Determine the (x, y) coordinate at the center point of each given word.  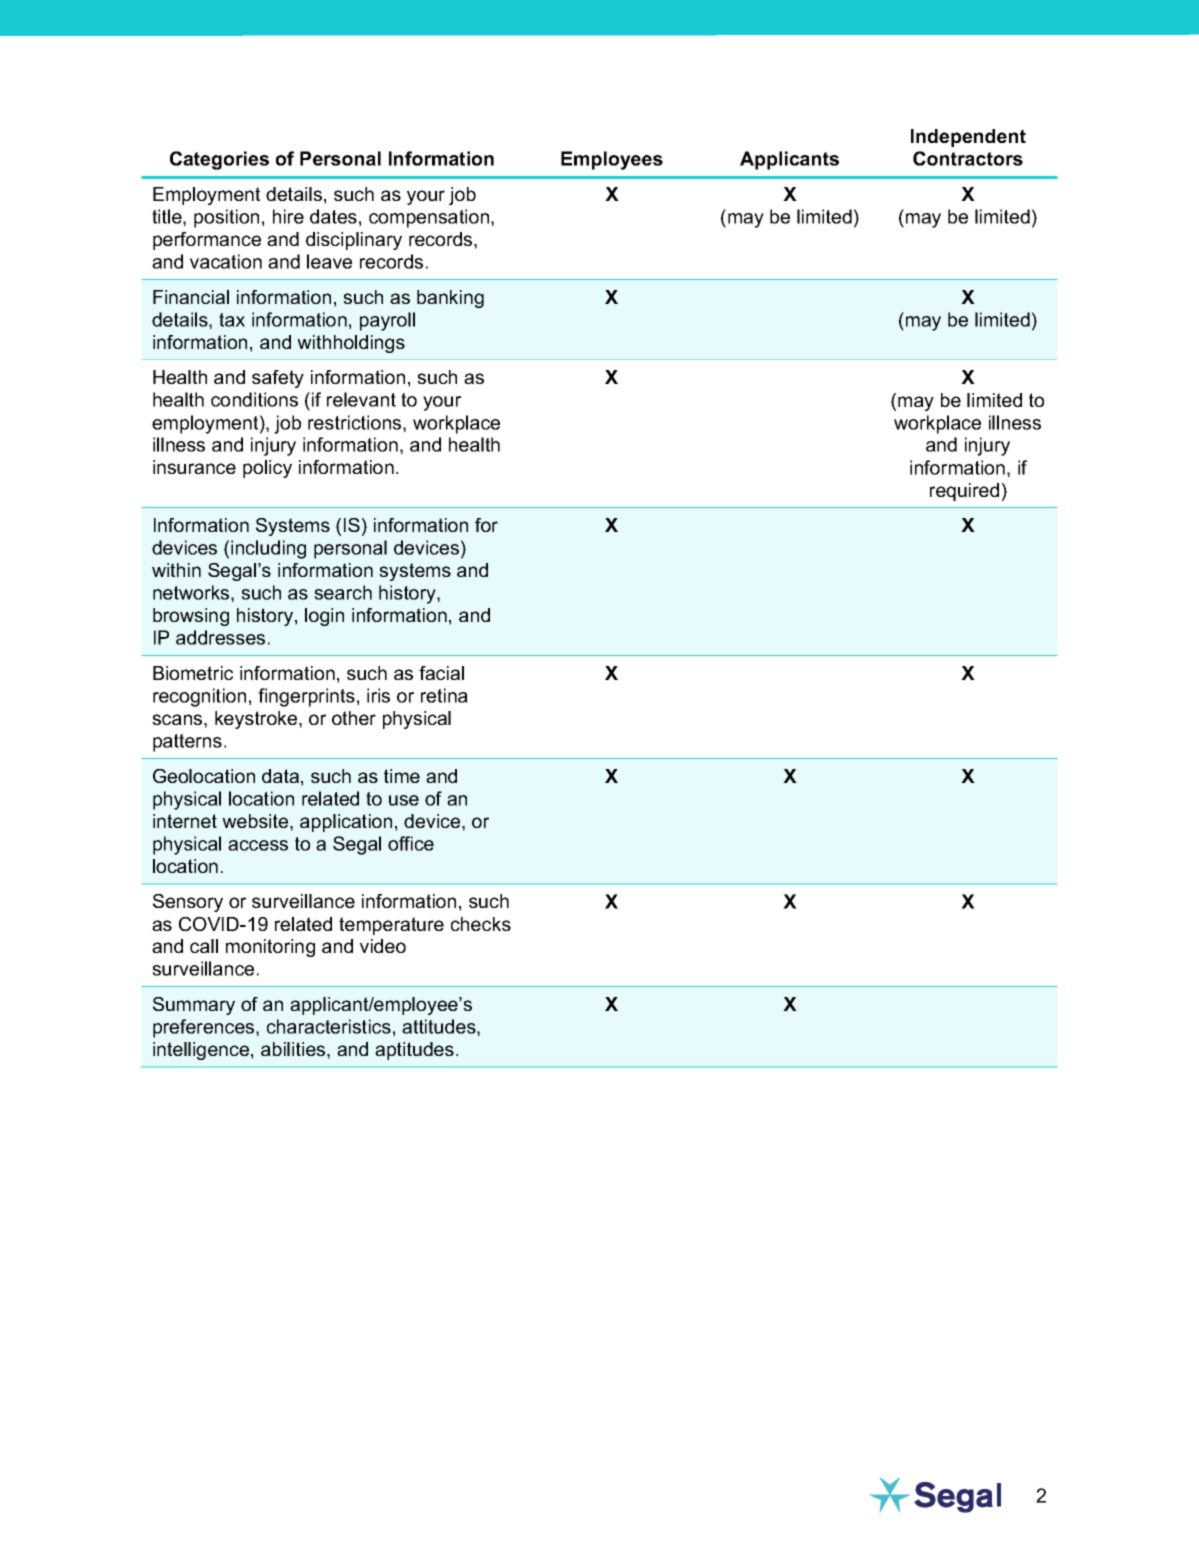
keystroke (257, 720)
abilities (294, 1049)
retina (444, 695)
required (964, 492)
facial (441, 673)
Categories (219, 160)
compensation (430, 218)
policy (267, 469)
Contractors (968, 158)
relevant (361, 399)
